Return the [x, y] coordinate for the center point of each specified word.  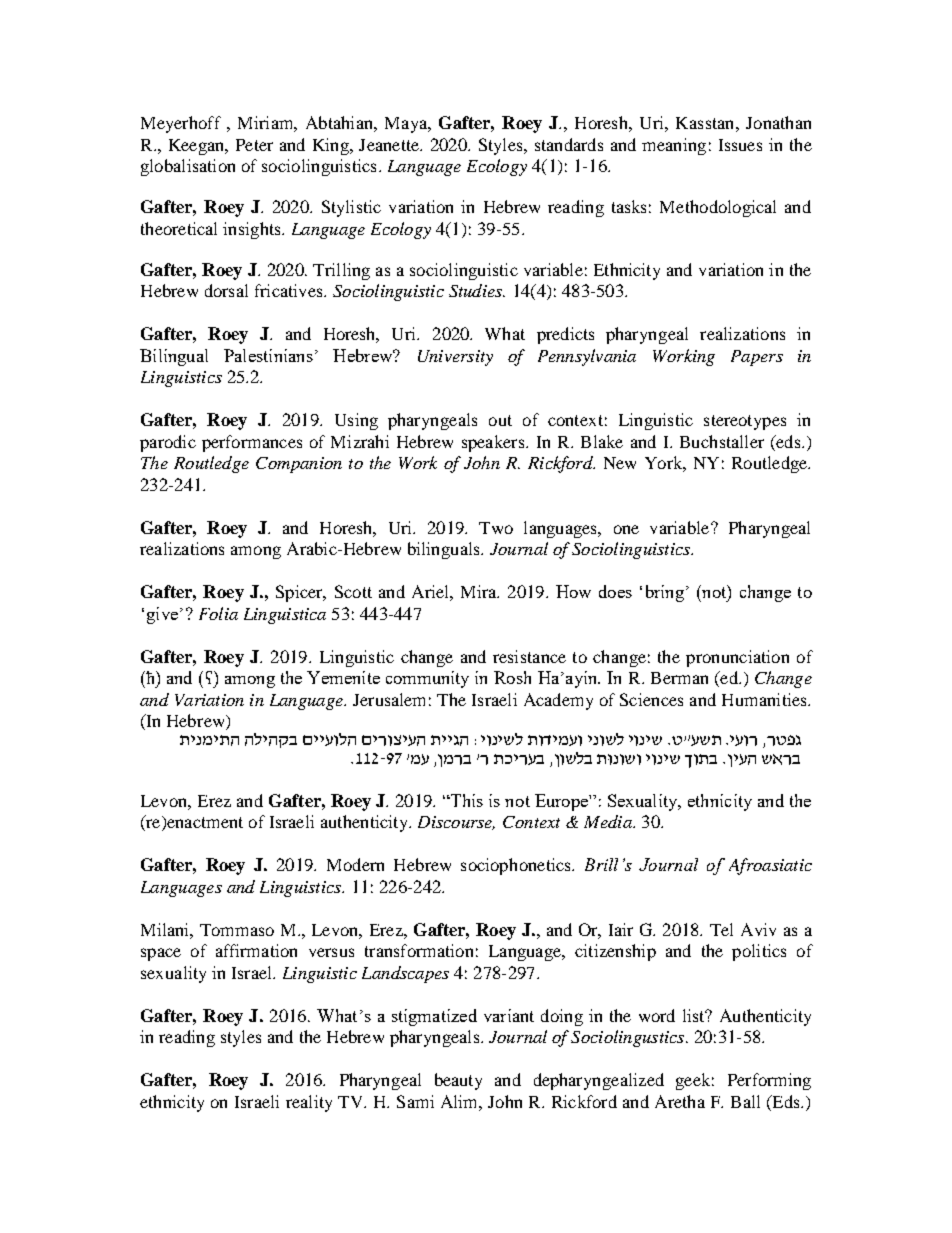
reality [309, 1103]
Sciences [651, 699]
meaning [674, 146]
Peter [254, 145]
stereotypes [745, 422]
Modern [355, 864]
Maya [407, 125]
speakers [494, 443]
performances [252, 443]
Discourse [456, 823]
